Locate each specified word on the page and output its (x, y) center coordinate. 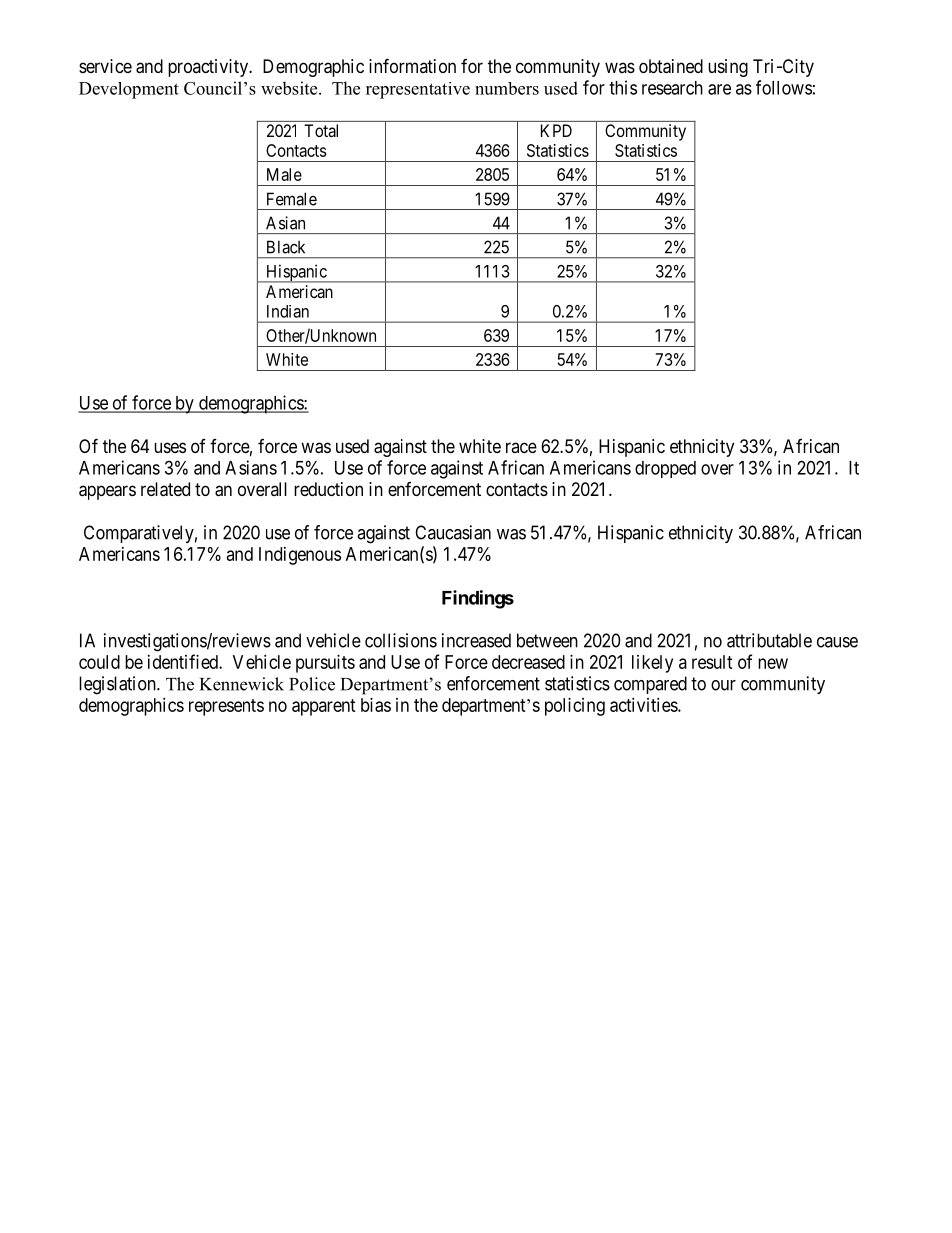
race (521, 447)
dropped (665, 469)
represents (226, 707)
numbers (507, 88)
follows (784, 87)
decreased (528, 662)
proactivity (209, 68)
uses (170, 447)
